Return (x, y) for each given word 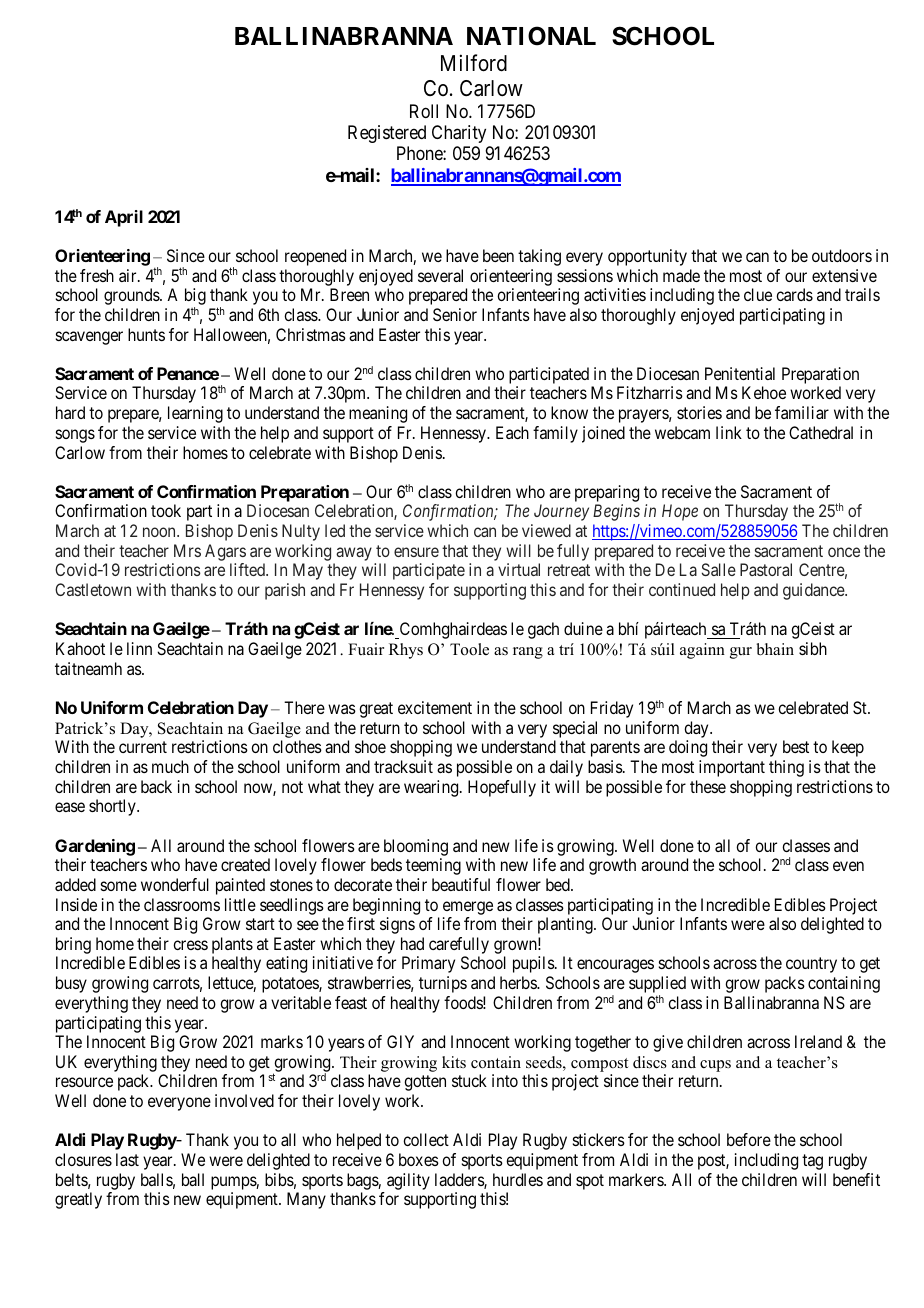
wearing (432, 788)
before (749, 1139)
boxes (419, 1159)
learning (195, 414)
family (555, 434)
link (729, 432)
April (124, 218)
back (156, 786)
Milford (474, 63)
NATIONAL (531, 36)
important (732, 768)
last (127, 1159)
